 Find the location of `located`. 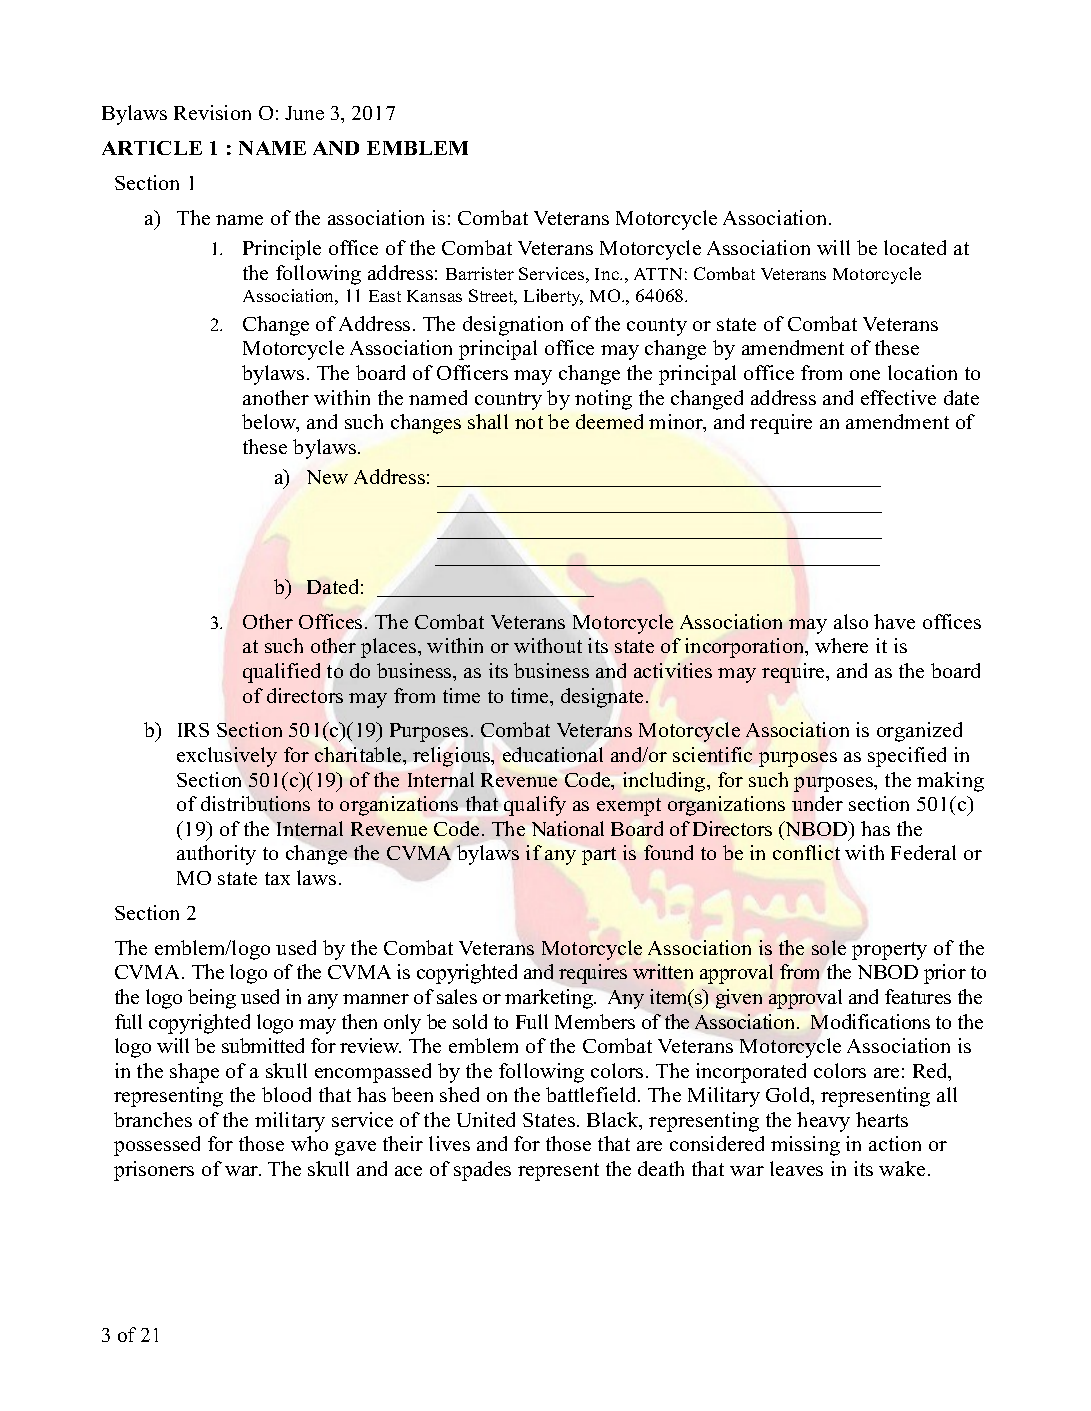

located is located at coordinates (915, 247).
